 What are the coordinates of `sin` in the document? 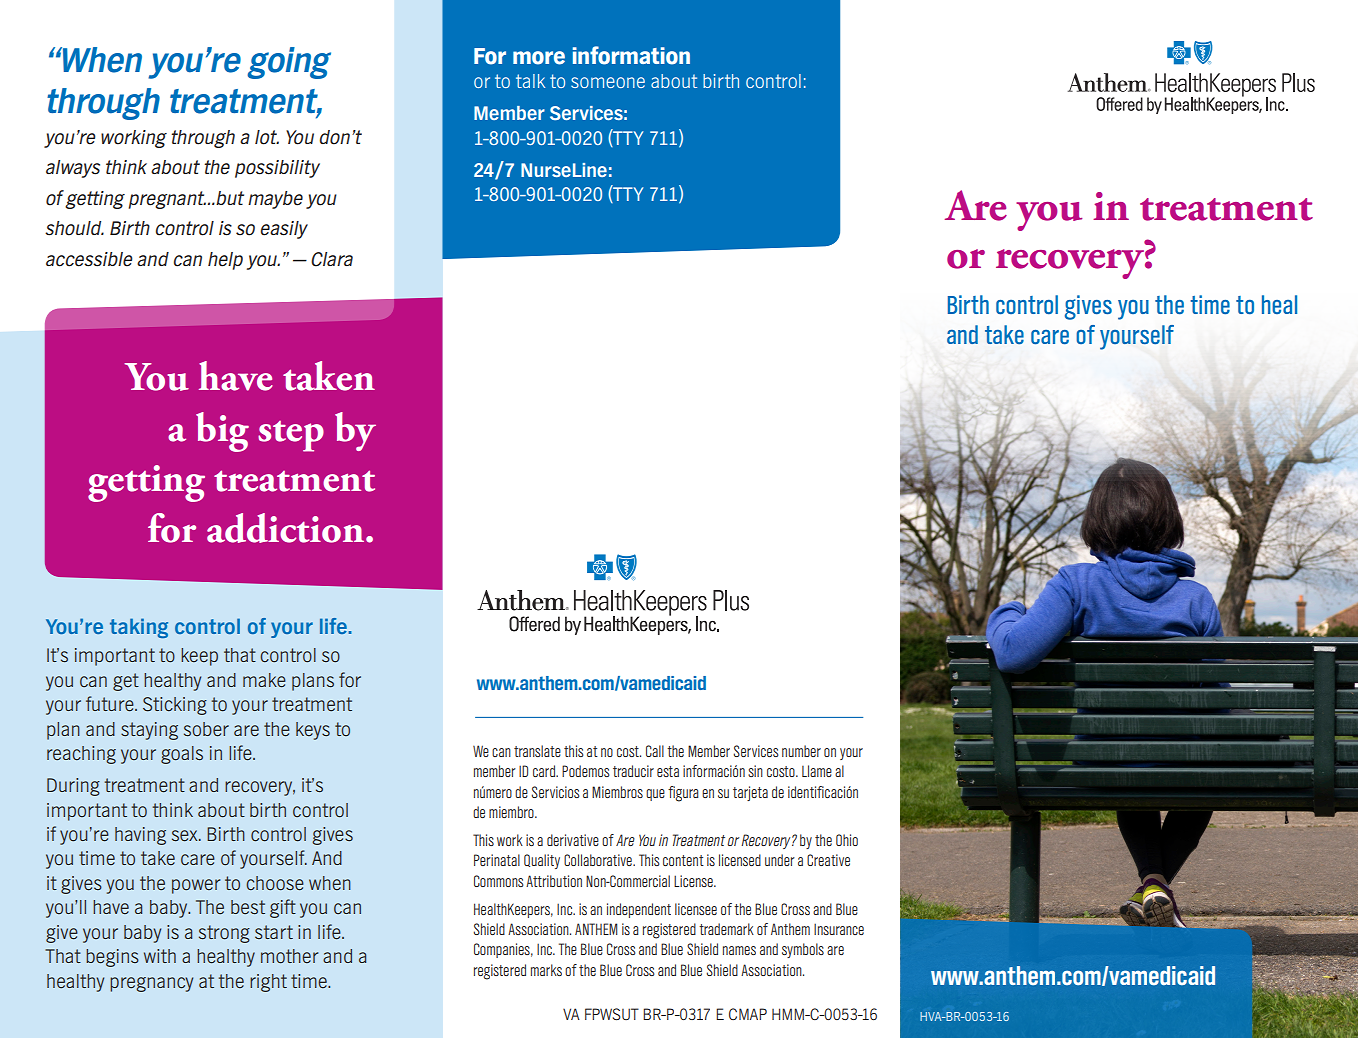 It's located at (755, 771).
